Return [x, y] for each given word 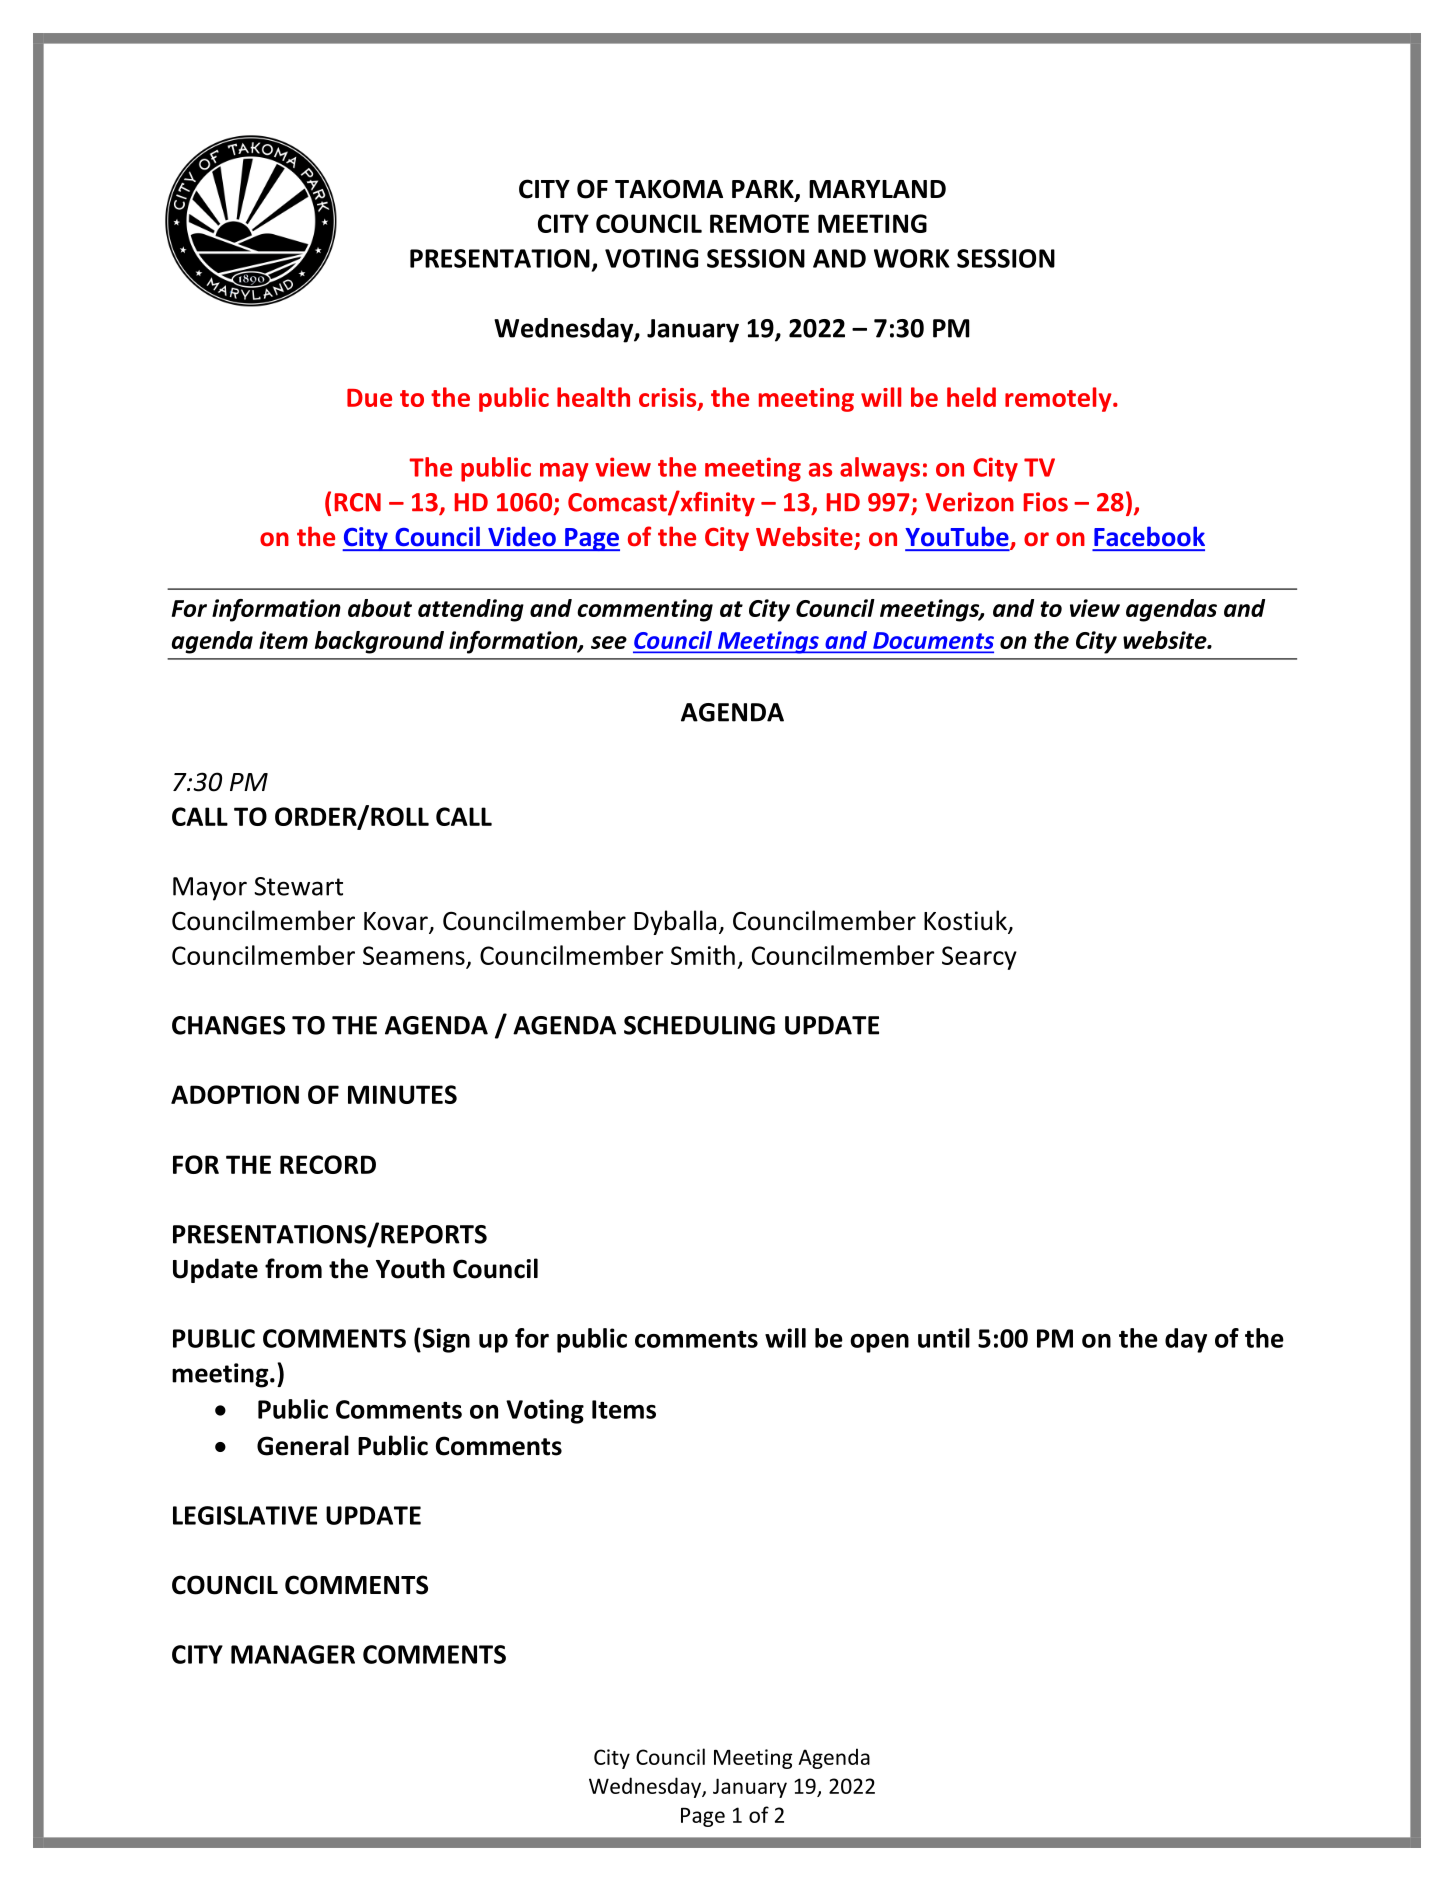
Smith [703, 955]
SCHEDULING [699, 1025]
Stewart [298, 886]
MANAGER [293, 1654]
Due [369, 398]
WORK [912, 258]
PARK [764, 190]
